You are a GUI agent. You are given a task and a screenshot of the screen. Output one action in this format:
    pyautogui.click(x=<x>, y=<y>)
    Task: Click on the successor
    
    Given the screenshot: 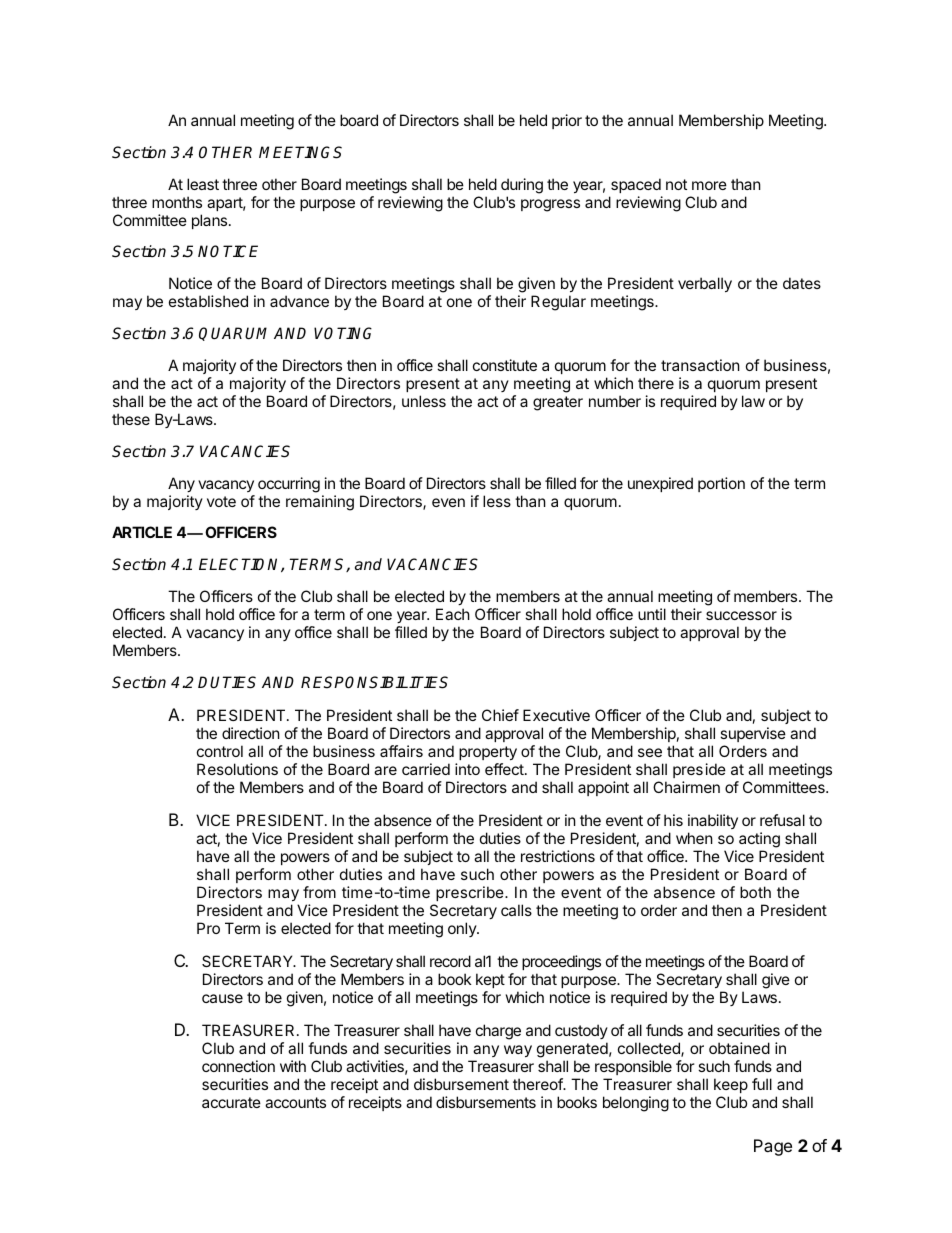 What is the action you would take?
    pyautogui.click(x=741, y=615)
